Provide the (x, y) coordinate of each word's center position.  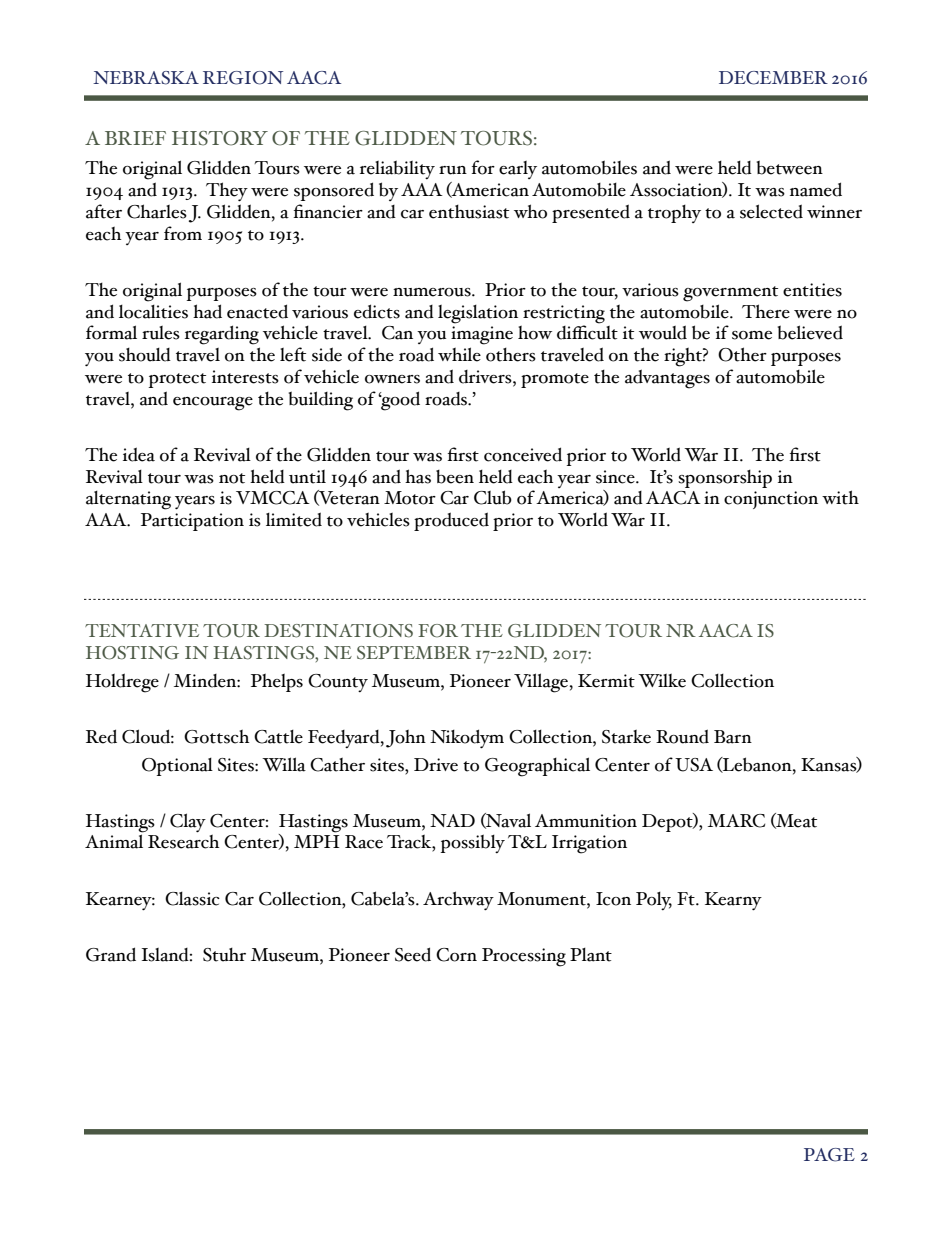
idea (139, 454)
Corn (456, 955)
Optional (177, 767)
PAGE (829, 1155)
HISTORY (220, 138)
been (455, 477)
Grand (111, 954)
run (453, 170)
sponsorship (725, 479)
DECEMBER (773, 78)
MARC (736, 821)
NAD (452, 820)
